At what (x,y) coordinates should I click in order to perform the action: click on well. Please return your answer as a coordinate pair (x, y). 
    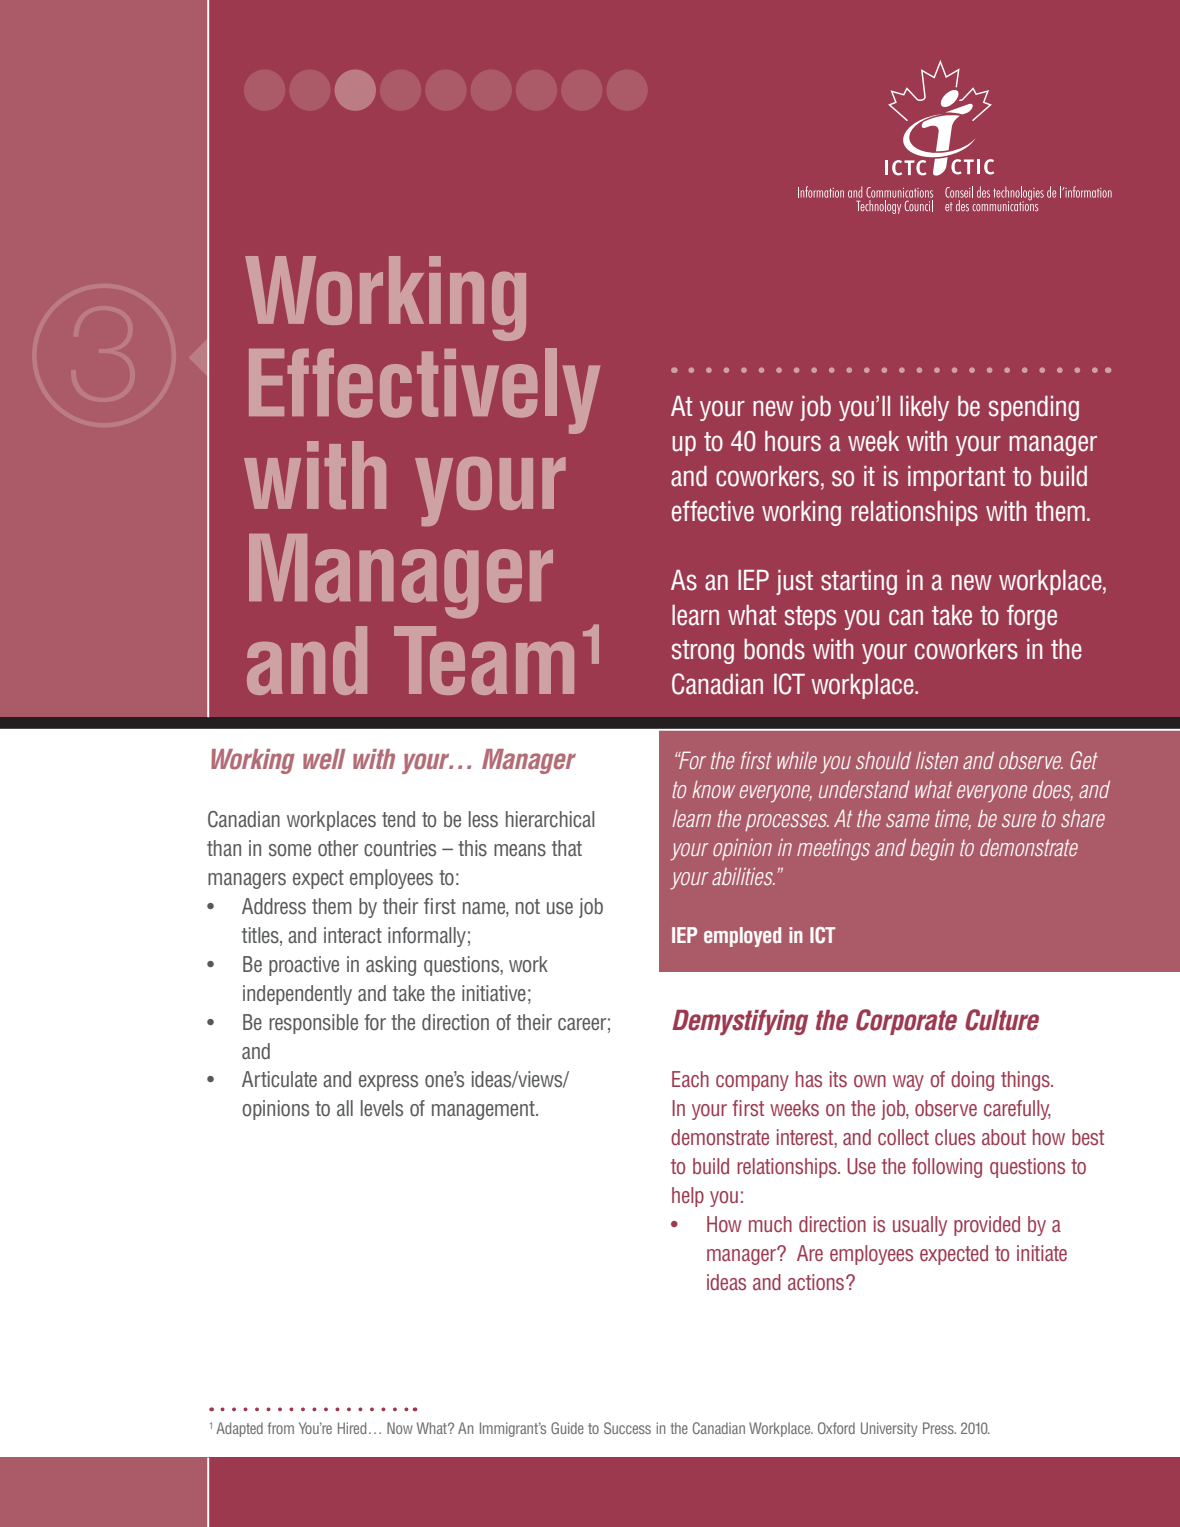
    Looking at the image, I should click on (324, 759).
